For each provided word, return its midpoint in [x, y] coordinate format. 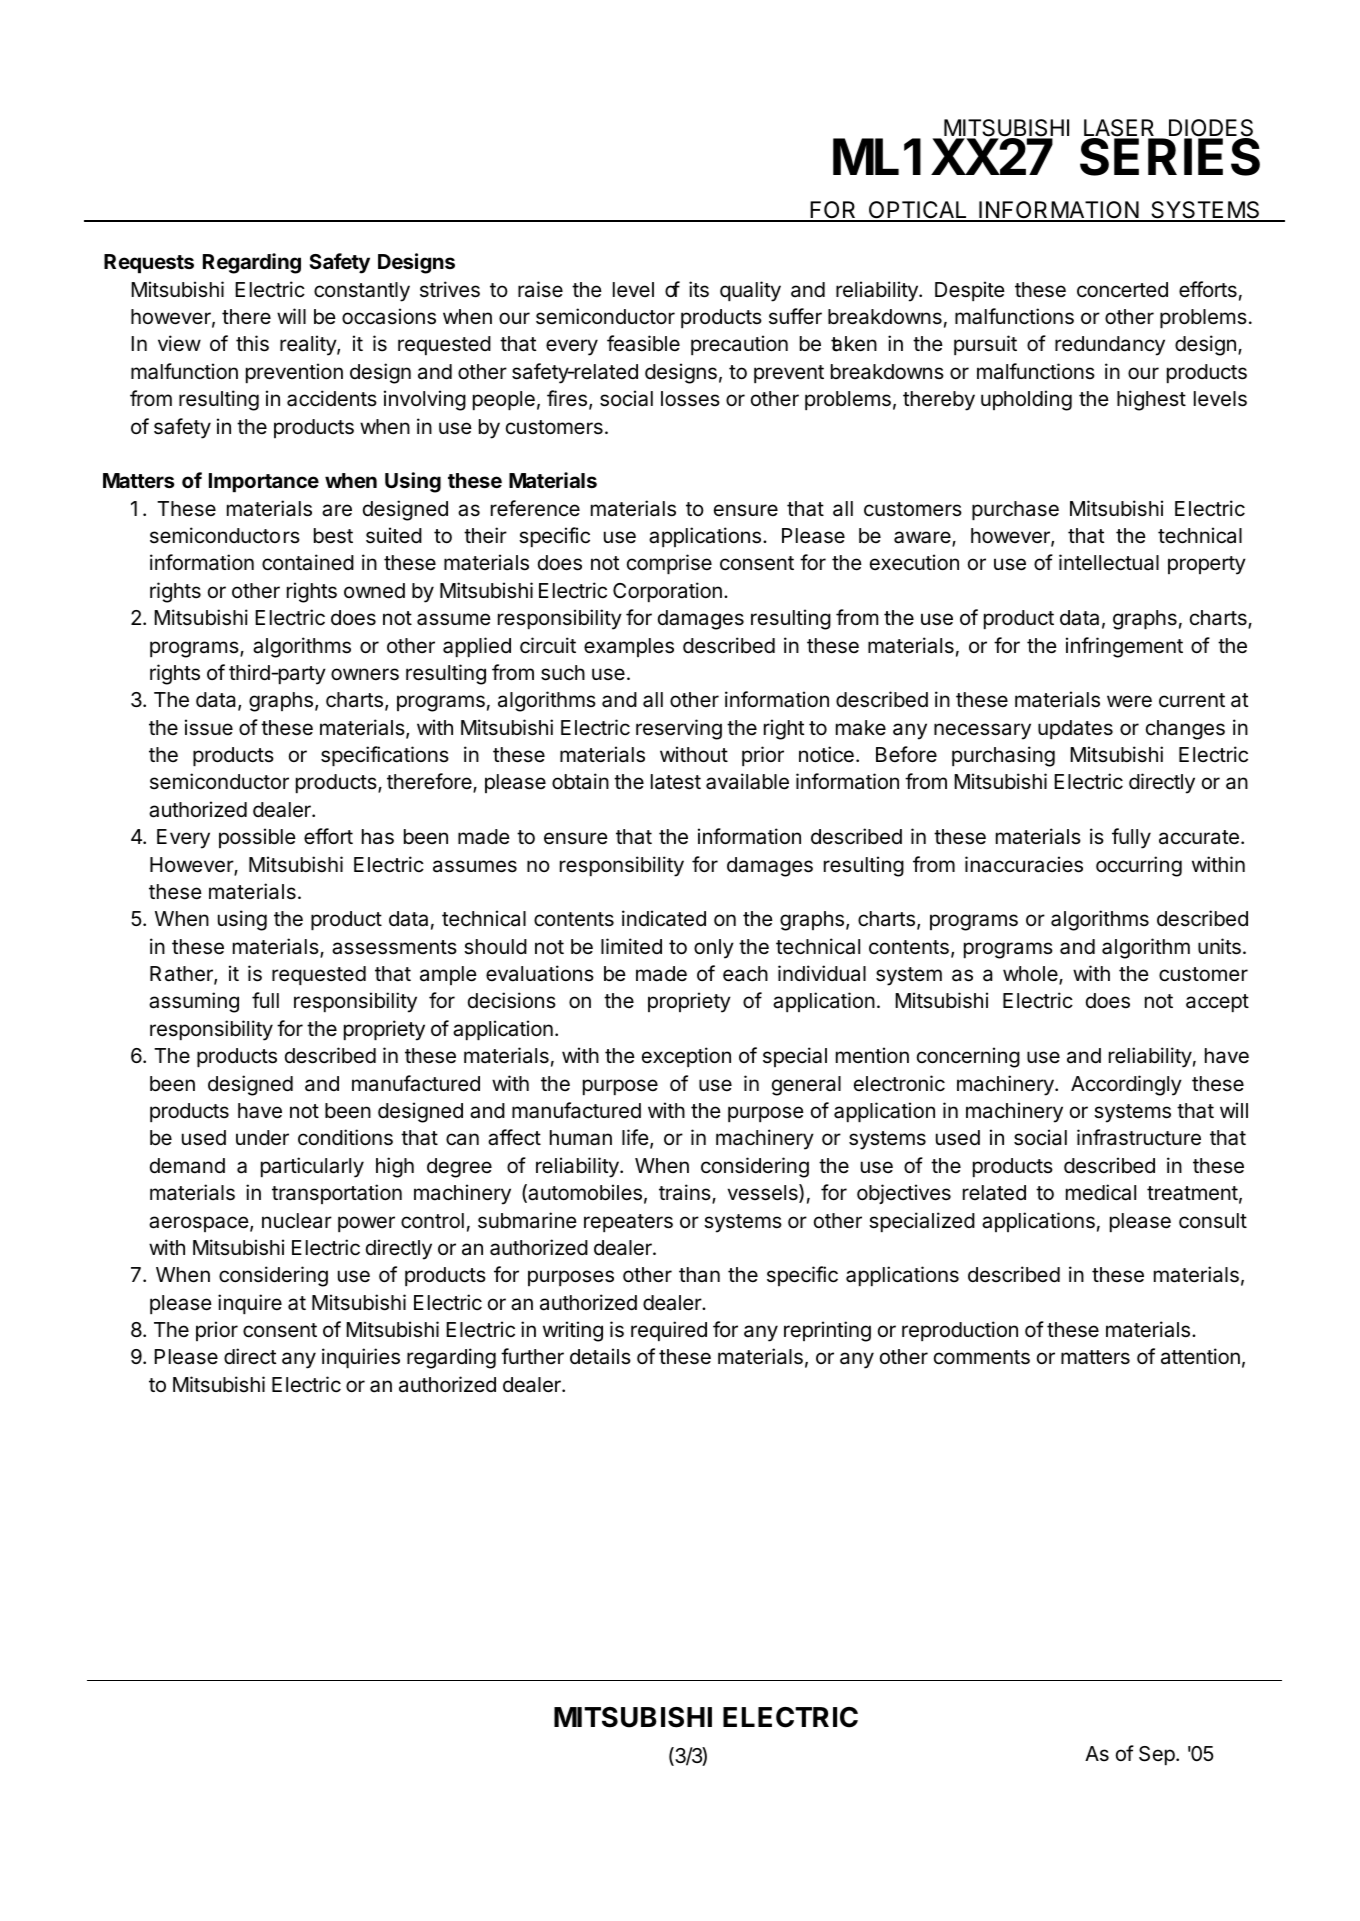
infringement [1124, 647]
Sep [1157, 1755]
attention [1200, 1356]
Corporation [667, 592]
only [714, 949]
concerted [1122, 290]
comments [982, 1357]
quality [750, 291]
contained [308, 562]
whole [1031, 975]
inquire [250, 1304]
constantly [362, 292]
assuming [194, 1002]
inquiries [361, 1358]
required [669, 1331]
